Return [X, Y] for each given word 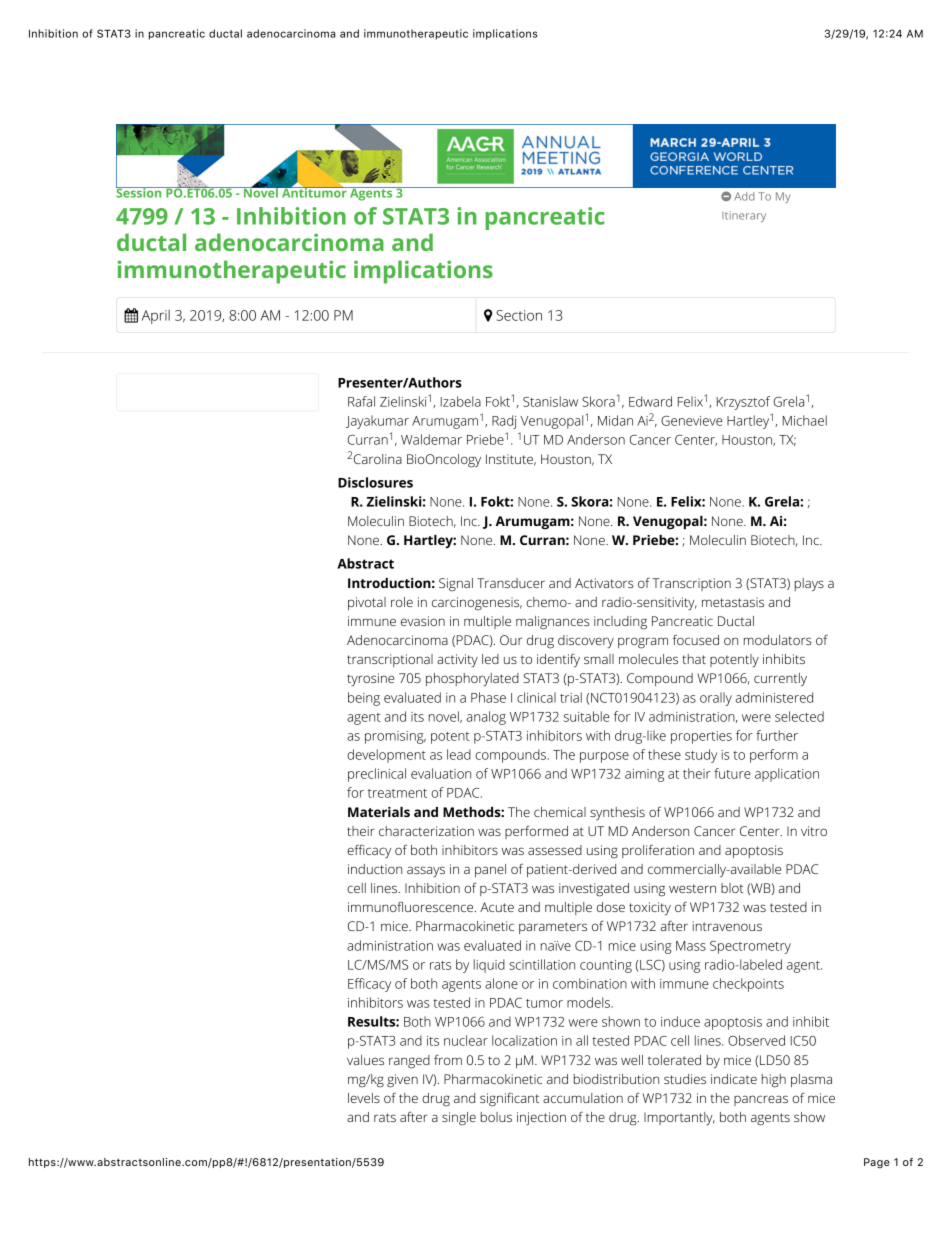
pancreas [761, 1100]
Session [140, 192]
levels [364, 1098]
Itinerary [744, 216]
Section [519, 315]
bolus [496, 1117]
